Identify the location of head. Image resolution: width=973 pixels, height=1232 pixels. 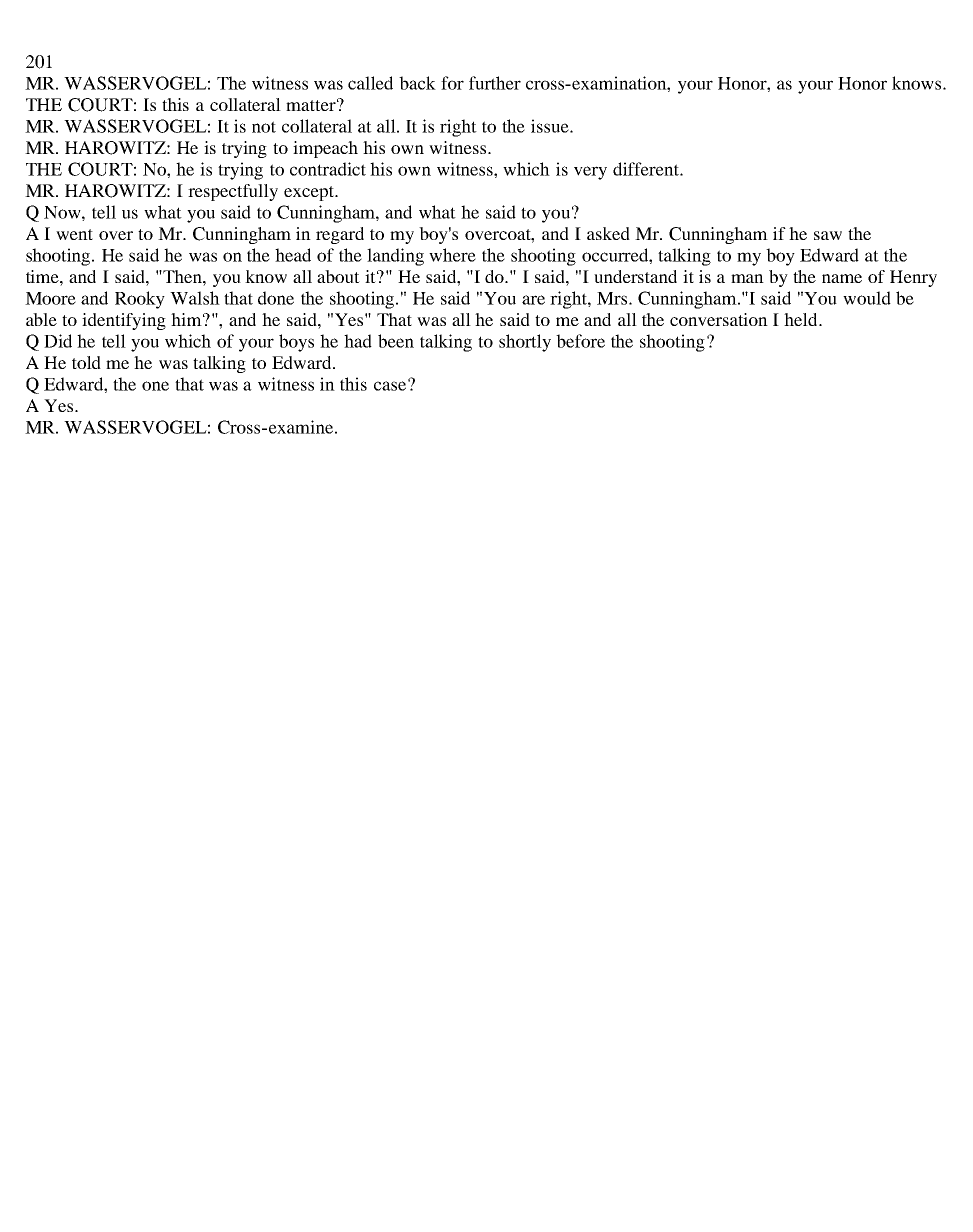
(293, 255).
